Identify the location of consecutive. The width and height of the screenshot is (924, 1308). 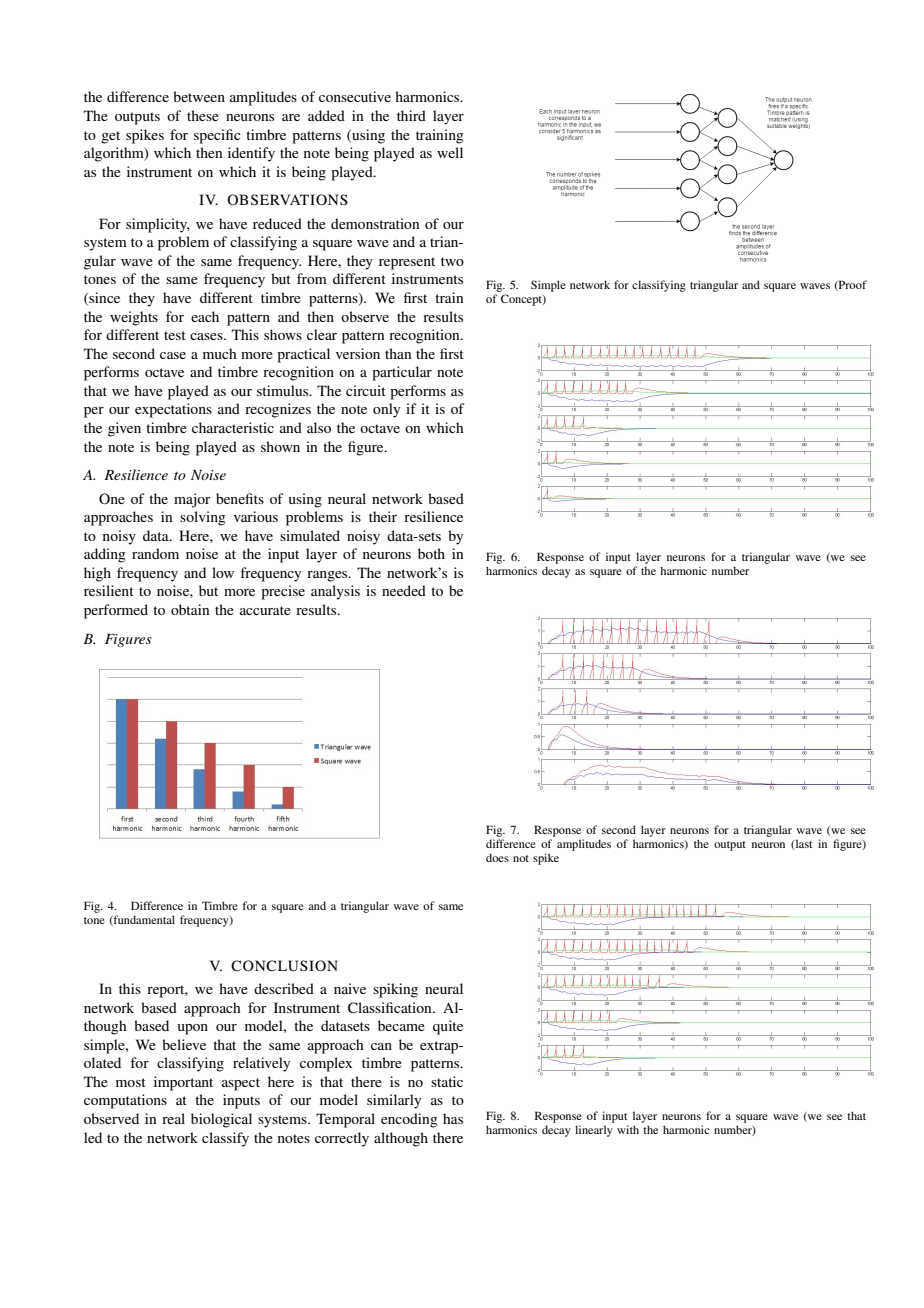
(355, 96).
